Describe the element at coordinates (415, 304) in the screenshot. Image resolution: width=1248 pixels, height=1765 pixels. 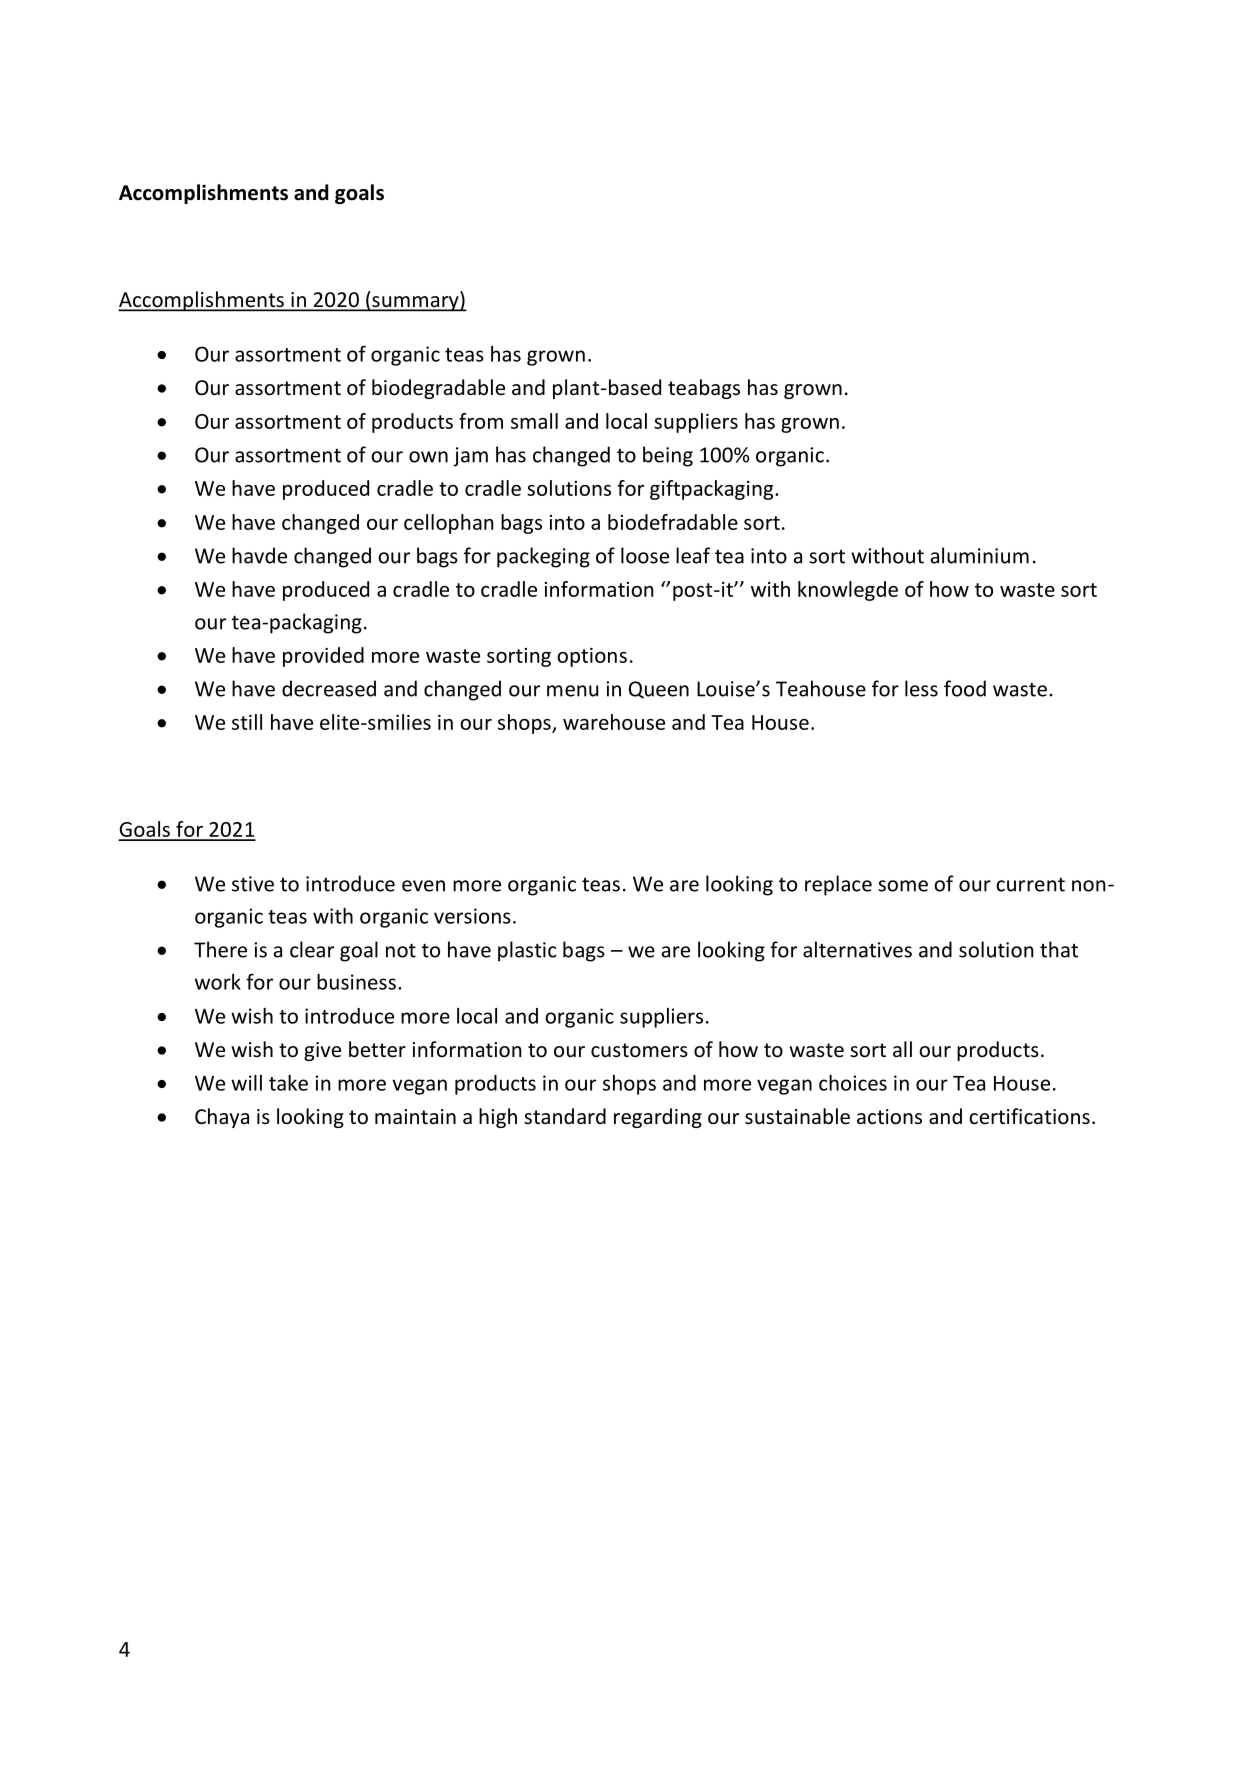
I see `summary` at that location.
